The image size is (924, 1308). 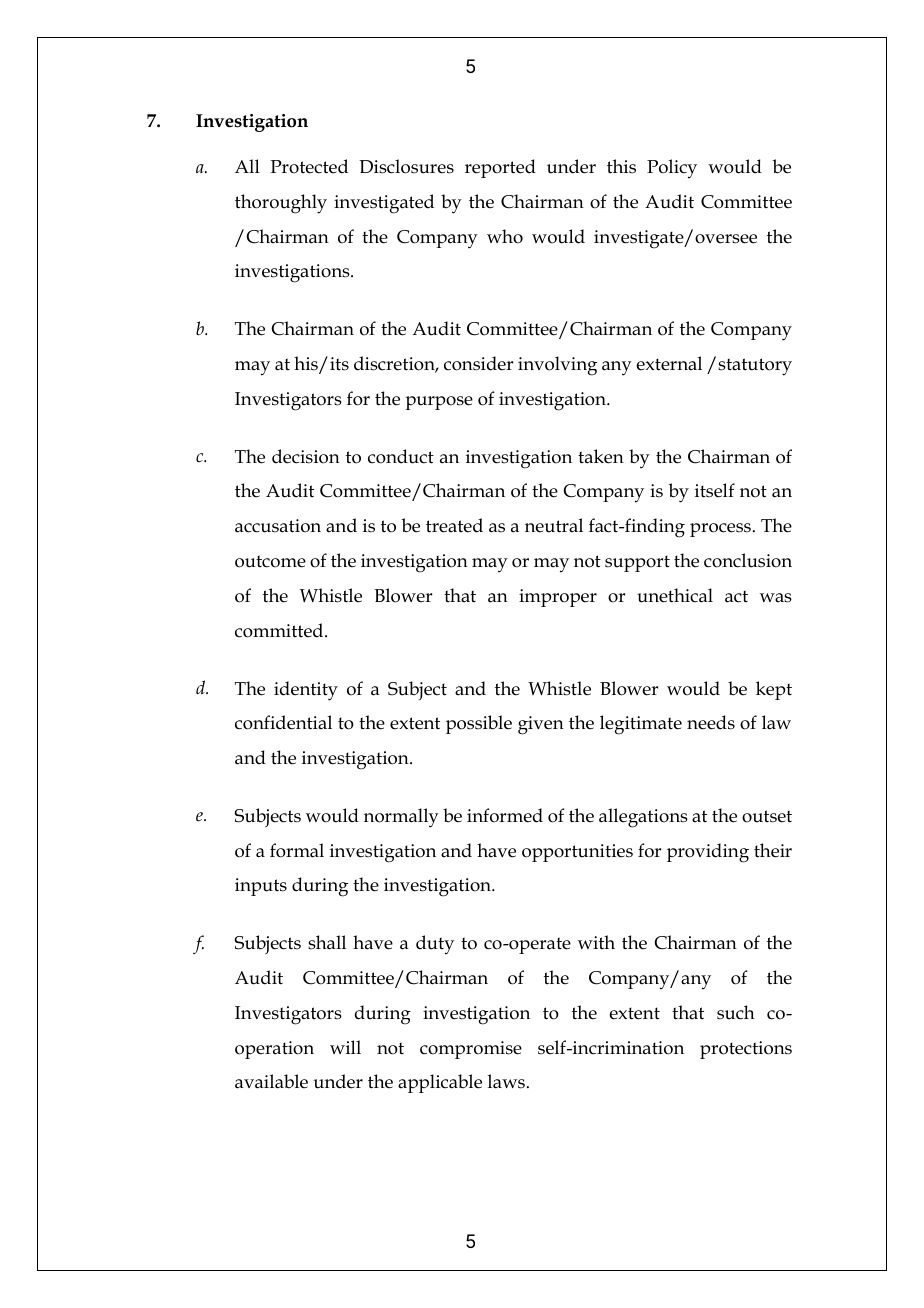 I want to click on unethical, so click(x=675, y=595).
